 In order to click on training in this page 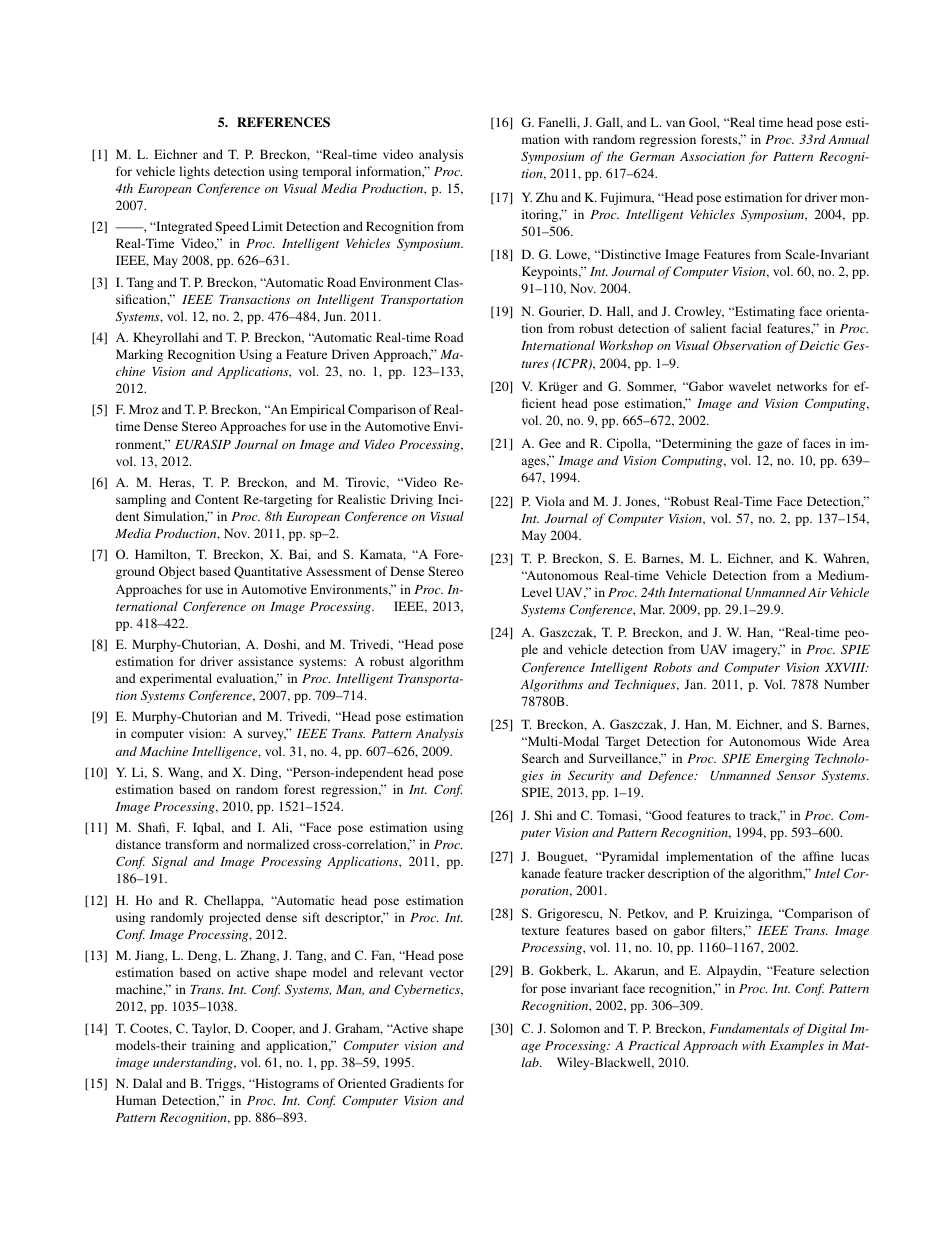, I will do `click(213, 1046)`.
